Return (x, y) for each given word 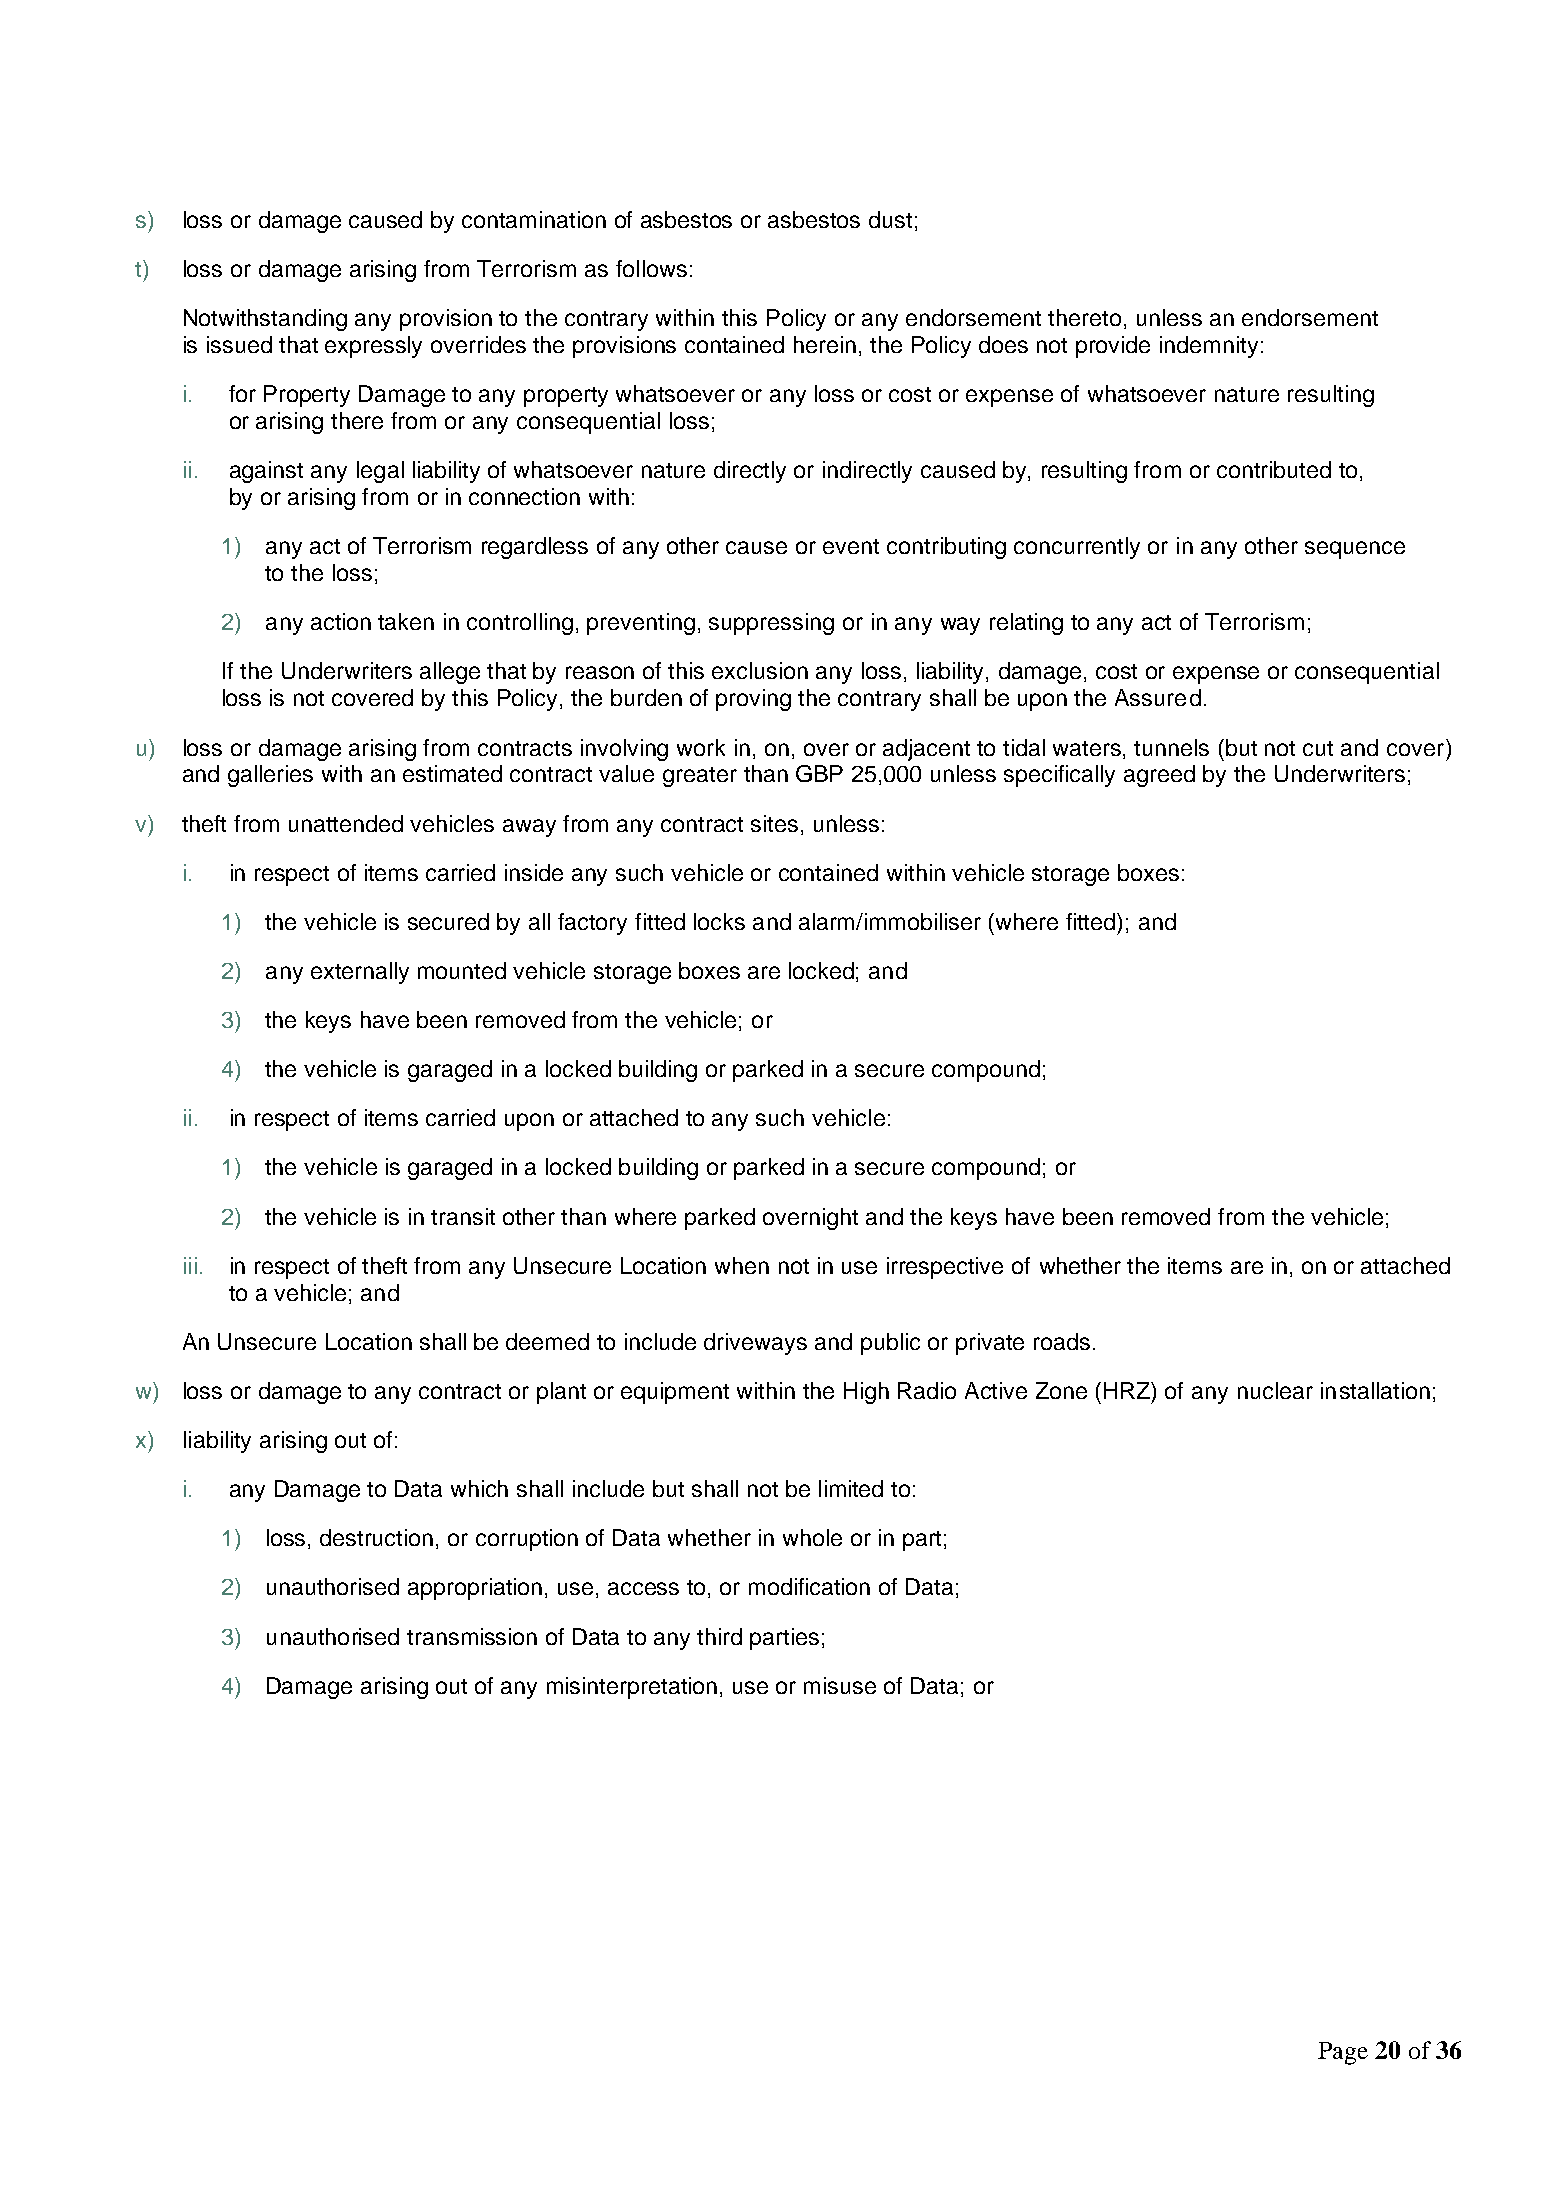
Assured (1158, 697)
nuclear (1275, 1390)
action (341, 621)
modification (809, 1586)
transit (463, 1216)
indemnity (1209, 347)
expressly (373, 347)
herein (825, 344)
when (742, 1265)
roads (1062, 1341)
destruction (376, 1537)
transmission (472, 1636)
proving (753, 700)
